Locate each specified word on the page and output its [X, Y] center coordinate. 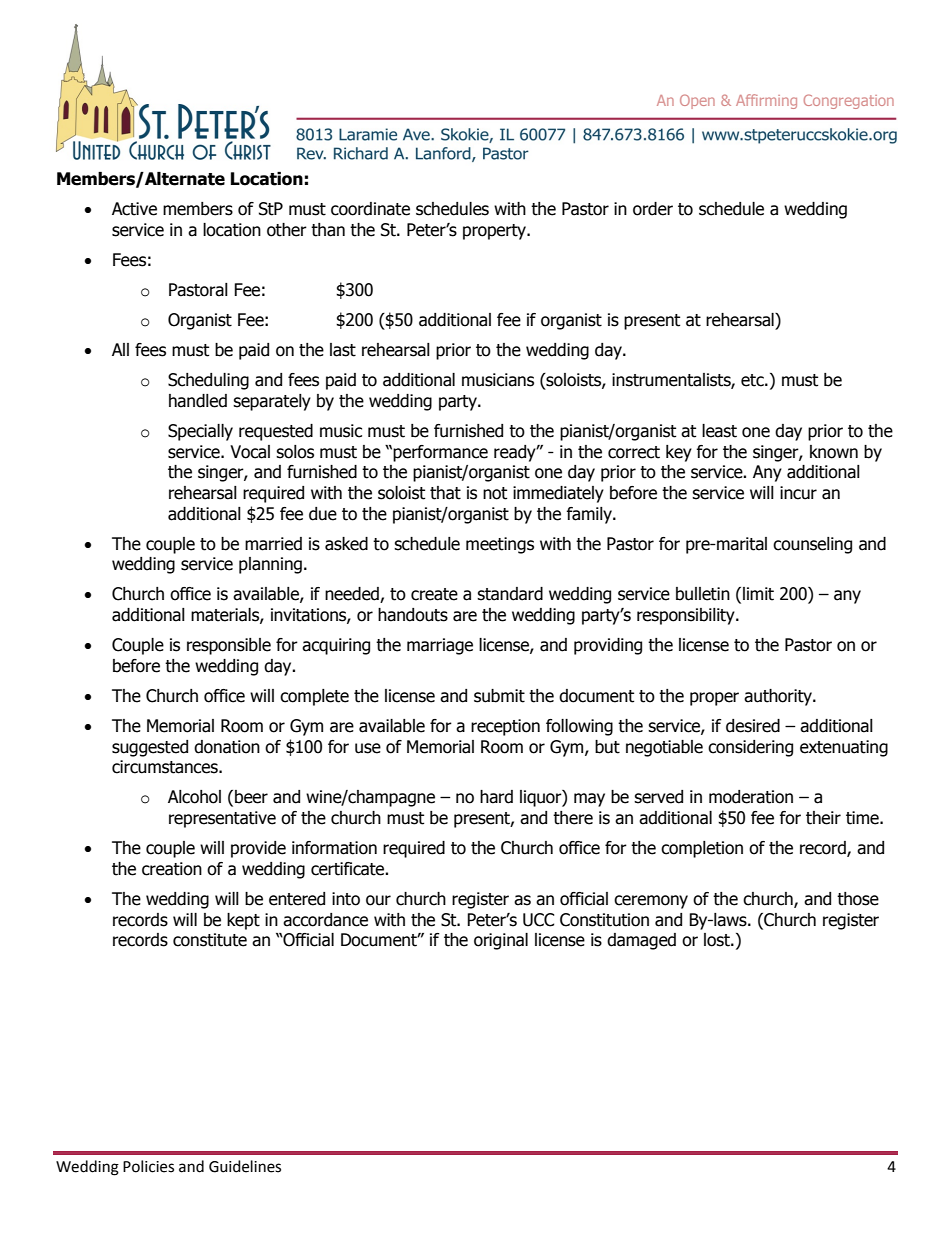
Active [134, 209]
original [501, 941]
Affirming [766, 101]
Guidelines [245, 1166]
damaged [641, 941]
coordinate [370, 209]
